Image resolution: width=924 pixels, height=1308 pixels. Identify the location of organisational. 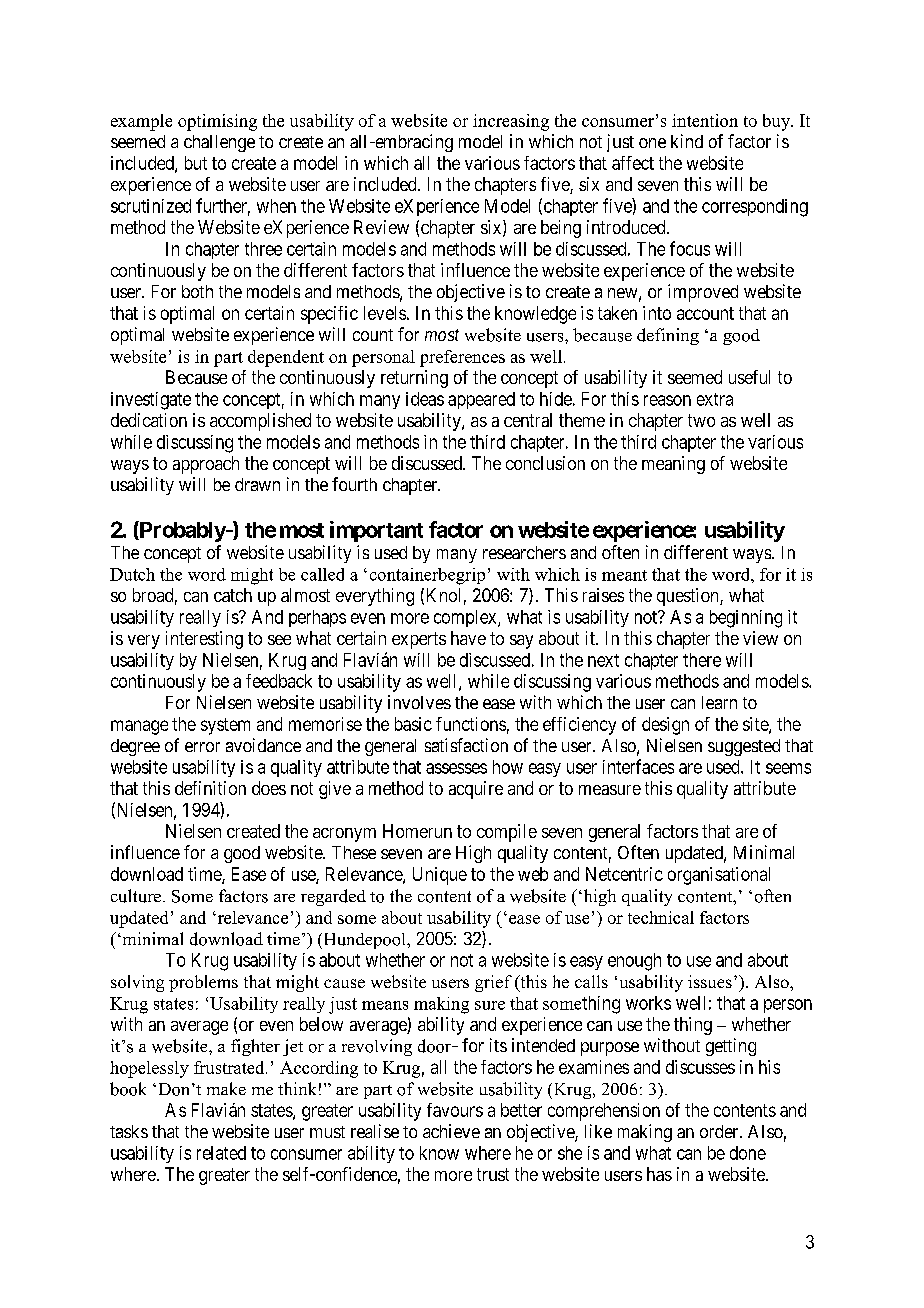
(719, 876).
